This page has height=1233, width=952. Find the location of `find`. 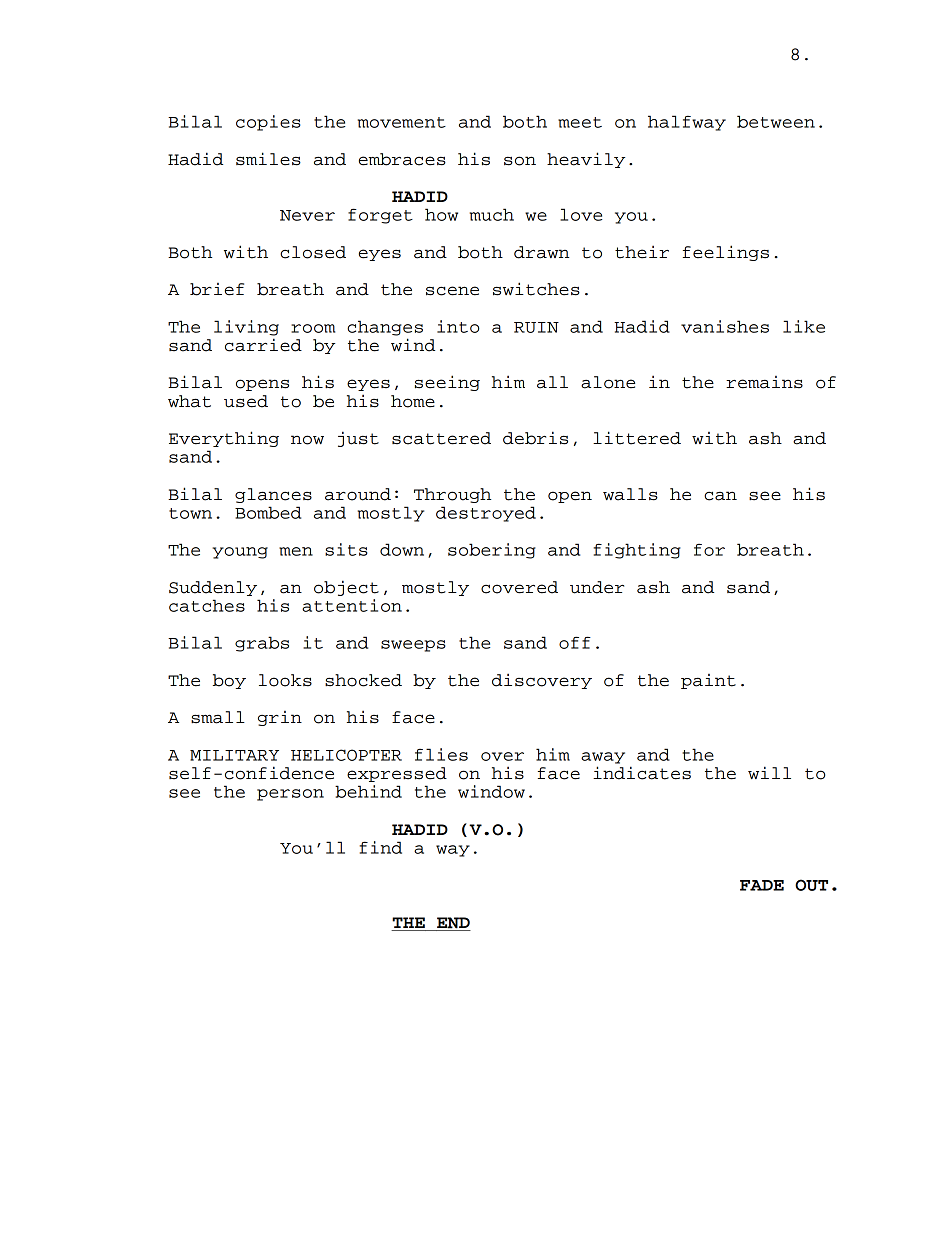

find is located at coordinates (381, 847).
